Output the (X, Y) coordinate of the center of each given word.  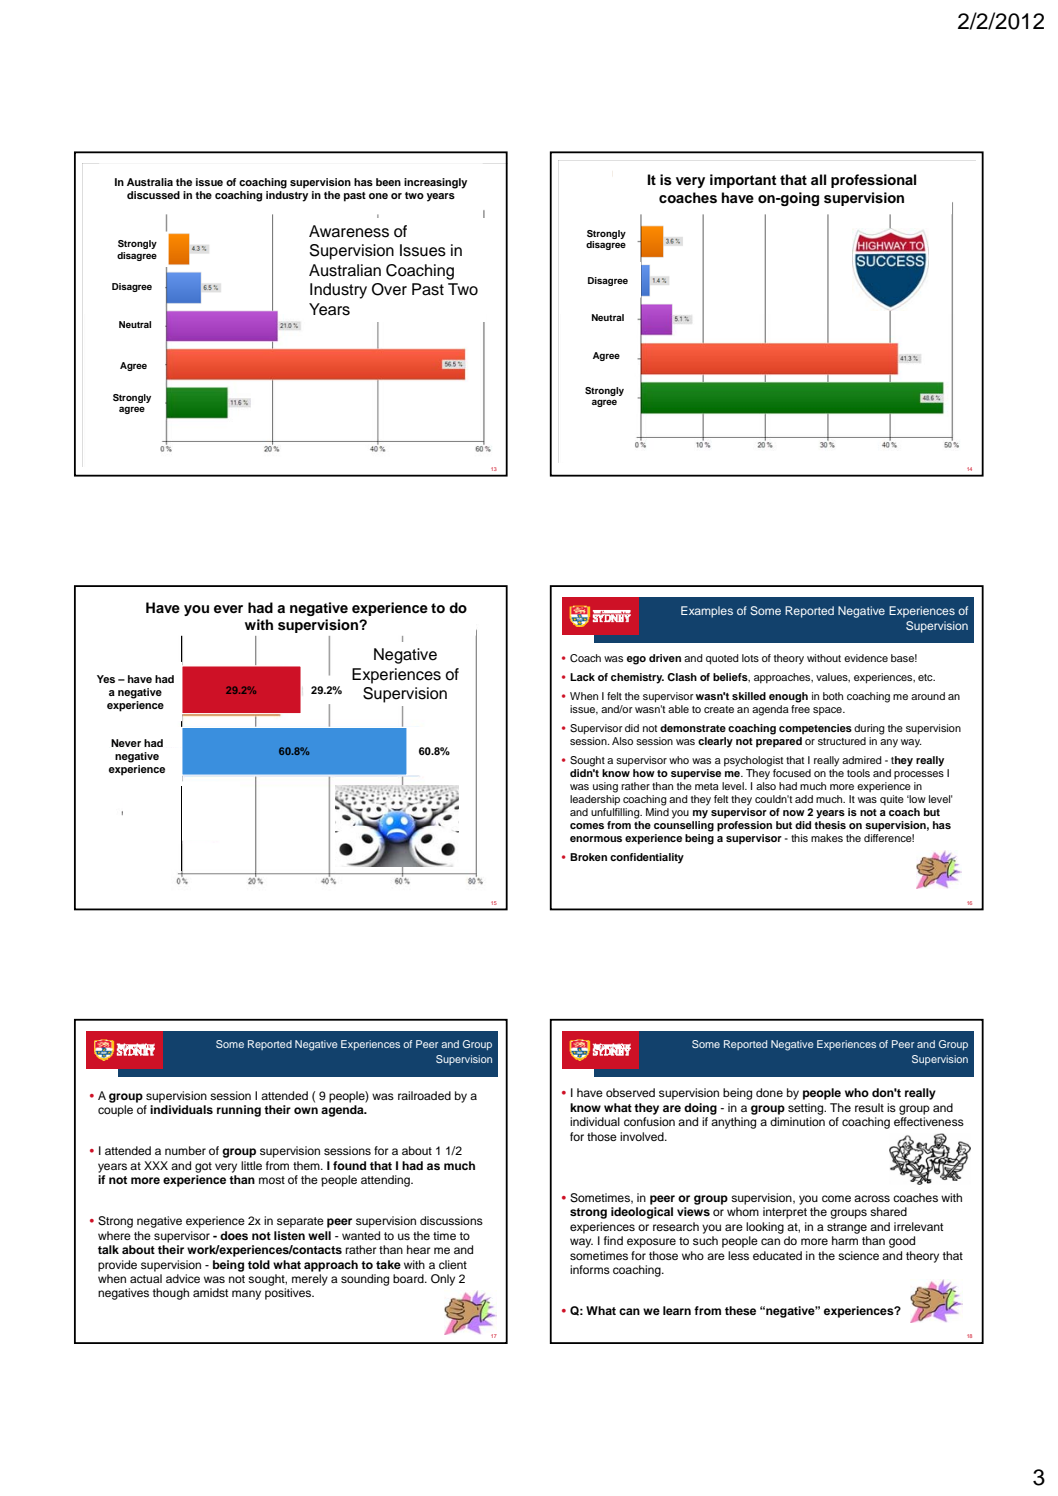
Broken (588, 857)
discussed (153, 195)
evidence (866, 658)
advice (183, 1278)
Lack (582, 677)
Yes (106, 679)
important (743, 181)
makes (827, 838)
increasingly (435, 183)
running (239, 1111)
